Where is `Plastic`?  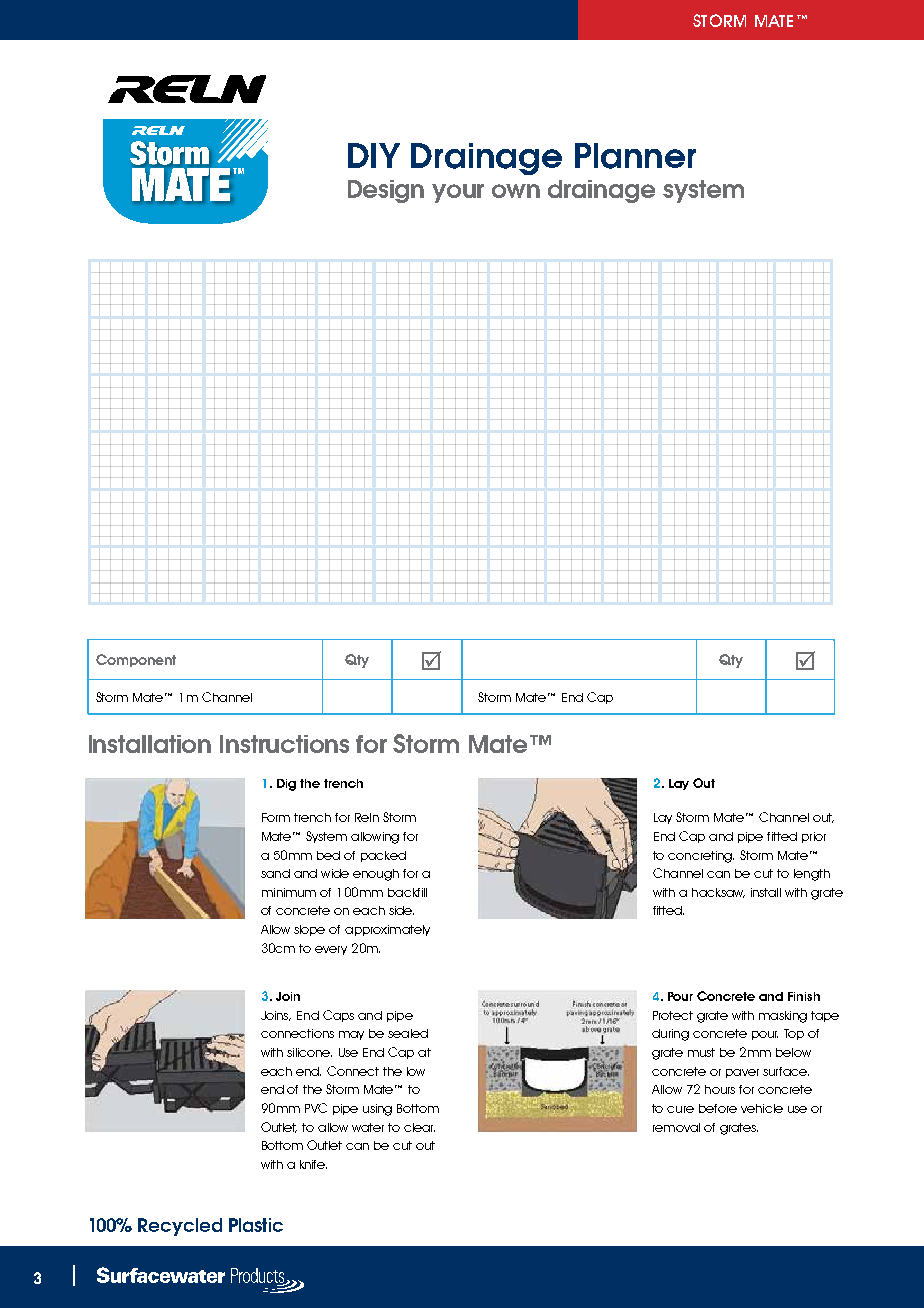 Plastic is located at coordinates (256, 1225).
